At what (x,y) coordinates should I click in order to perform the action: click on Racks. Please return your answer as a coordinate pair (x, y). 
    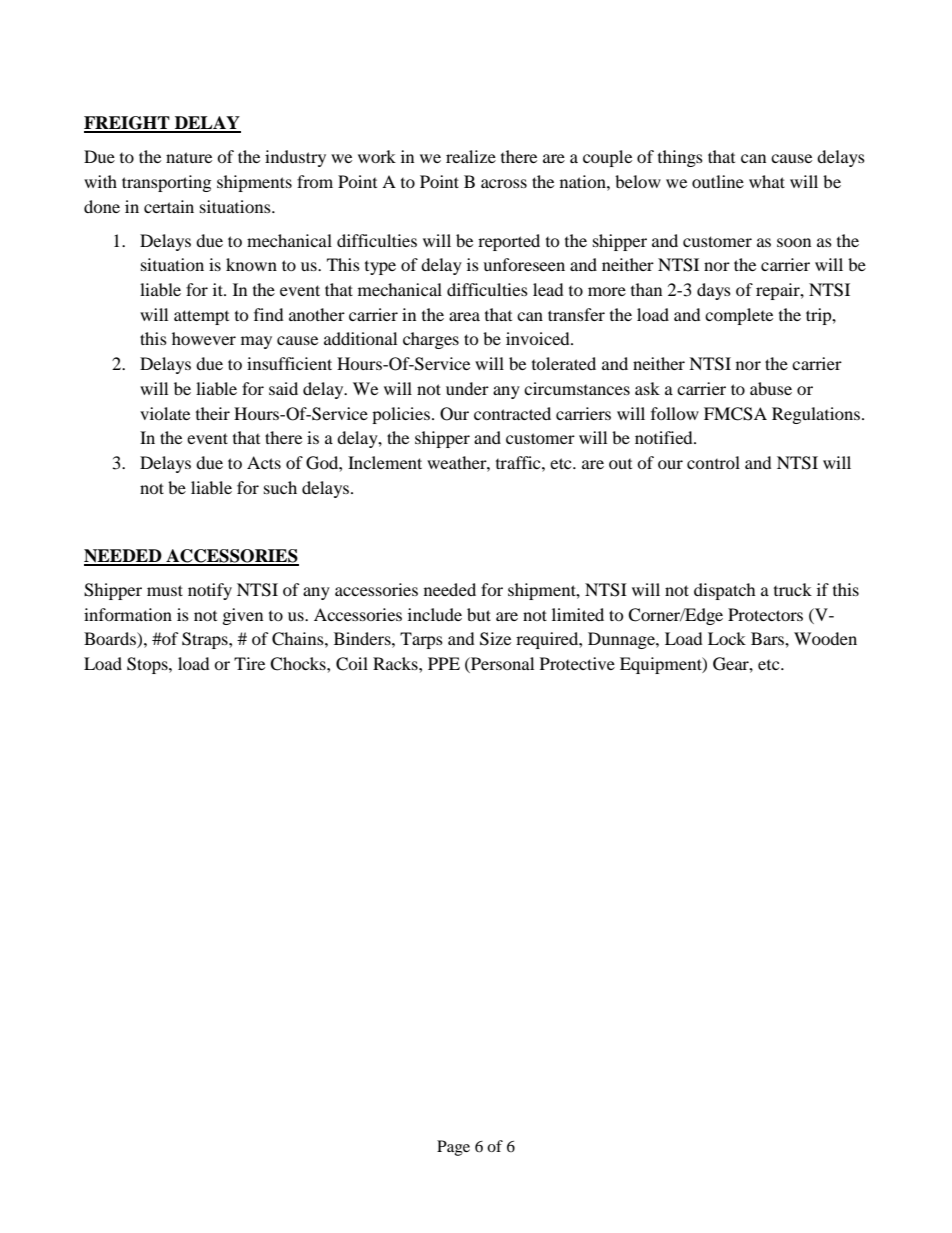
    Looking at the image, I should click on (396, 663).
